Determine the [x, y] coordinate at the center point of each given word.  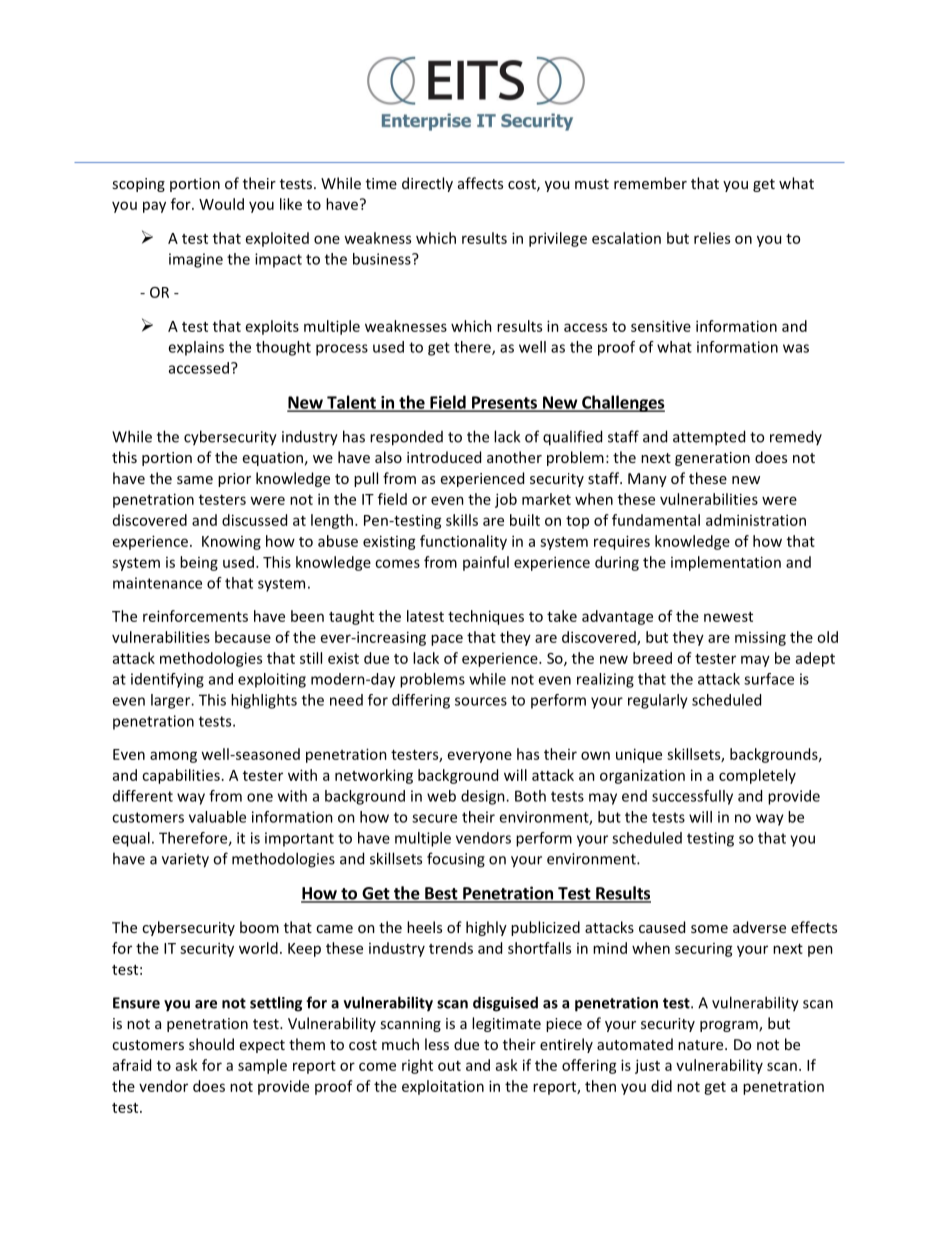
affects [480, 183]
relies [712, 238]
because [243, 637]
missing [760, 638]
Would [221, 204]
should [211, 1044]
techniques [486, 617]
